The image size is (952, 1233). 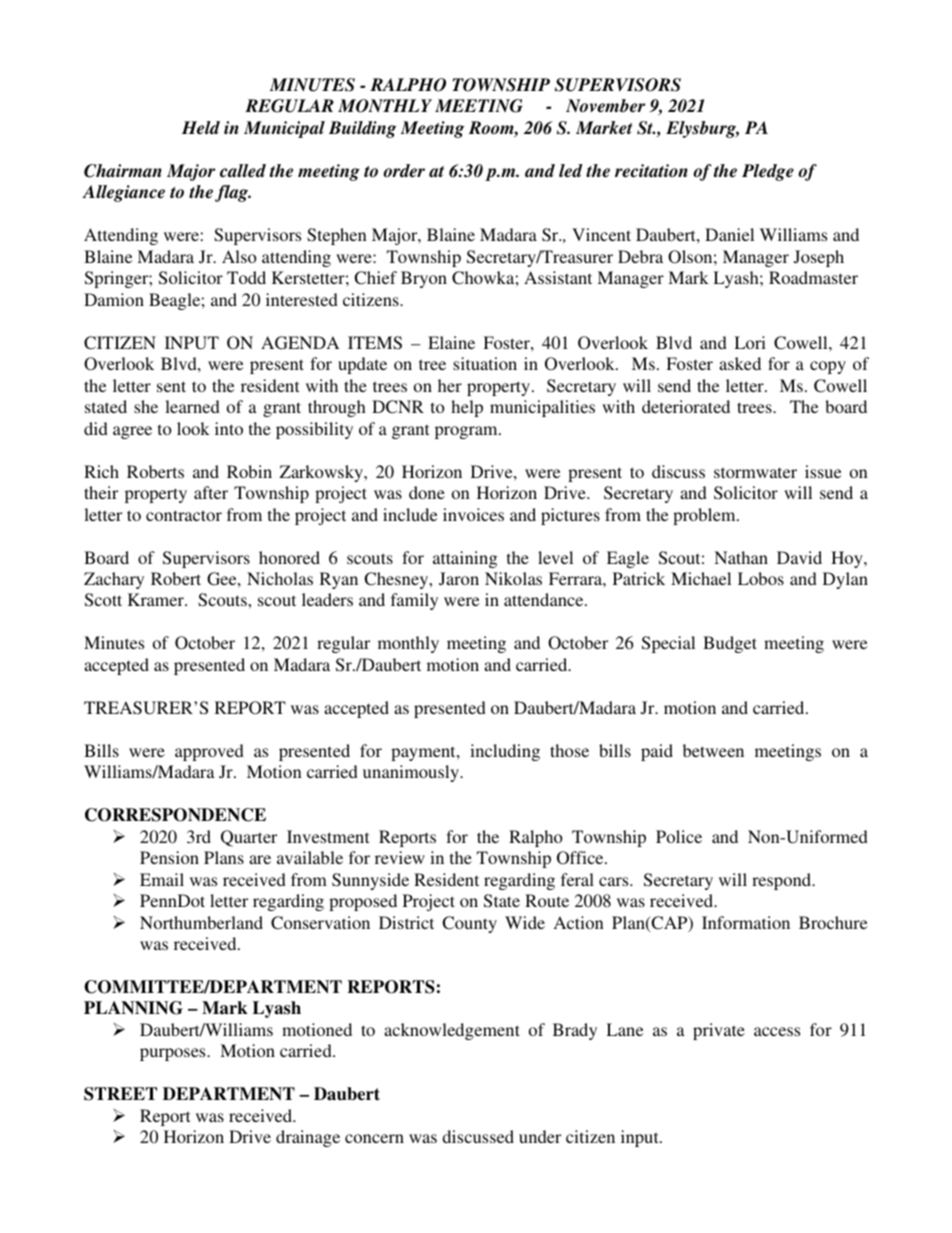 What do you see at coordinates (400, 857) in the image?
I see `review` at bounding box center [400, 857].
